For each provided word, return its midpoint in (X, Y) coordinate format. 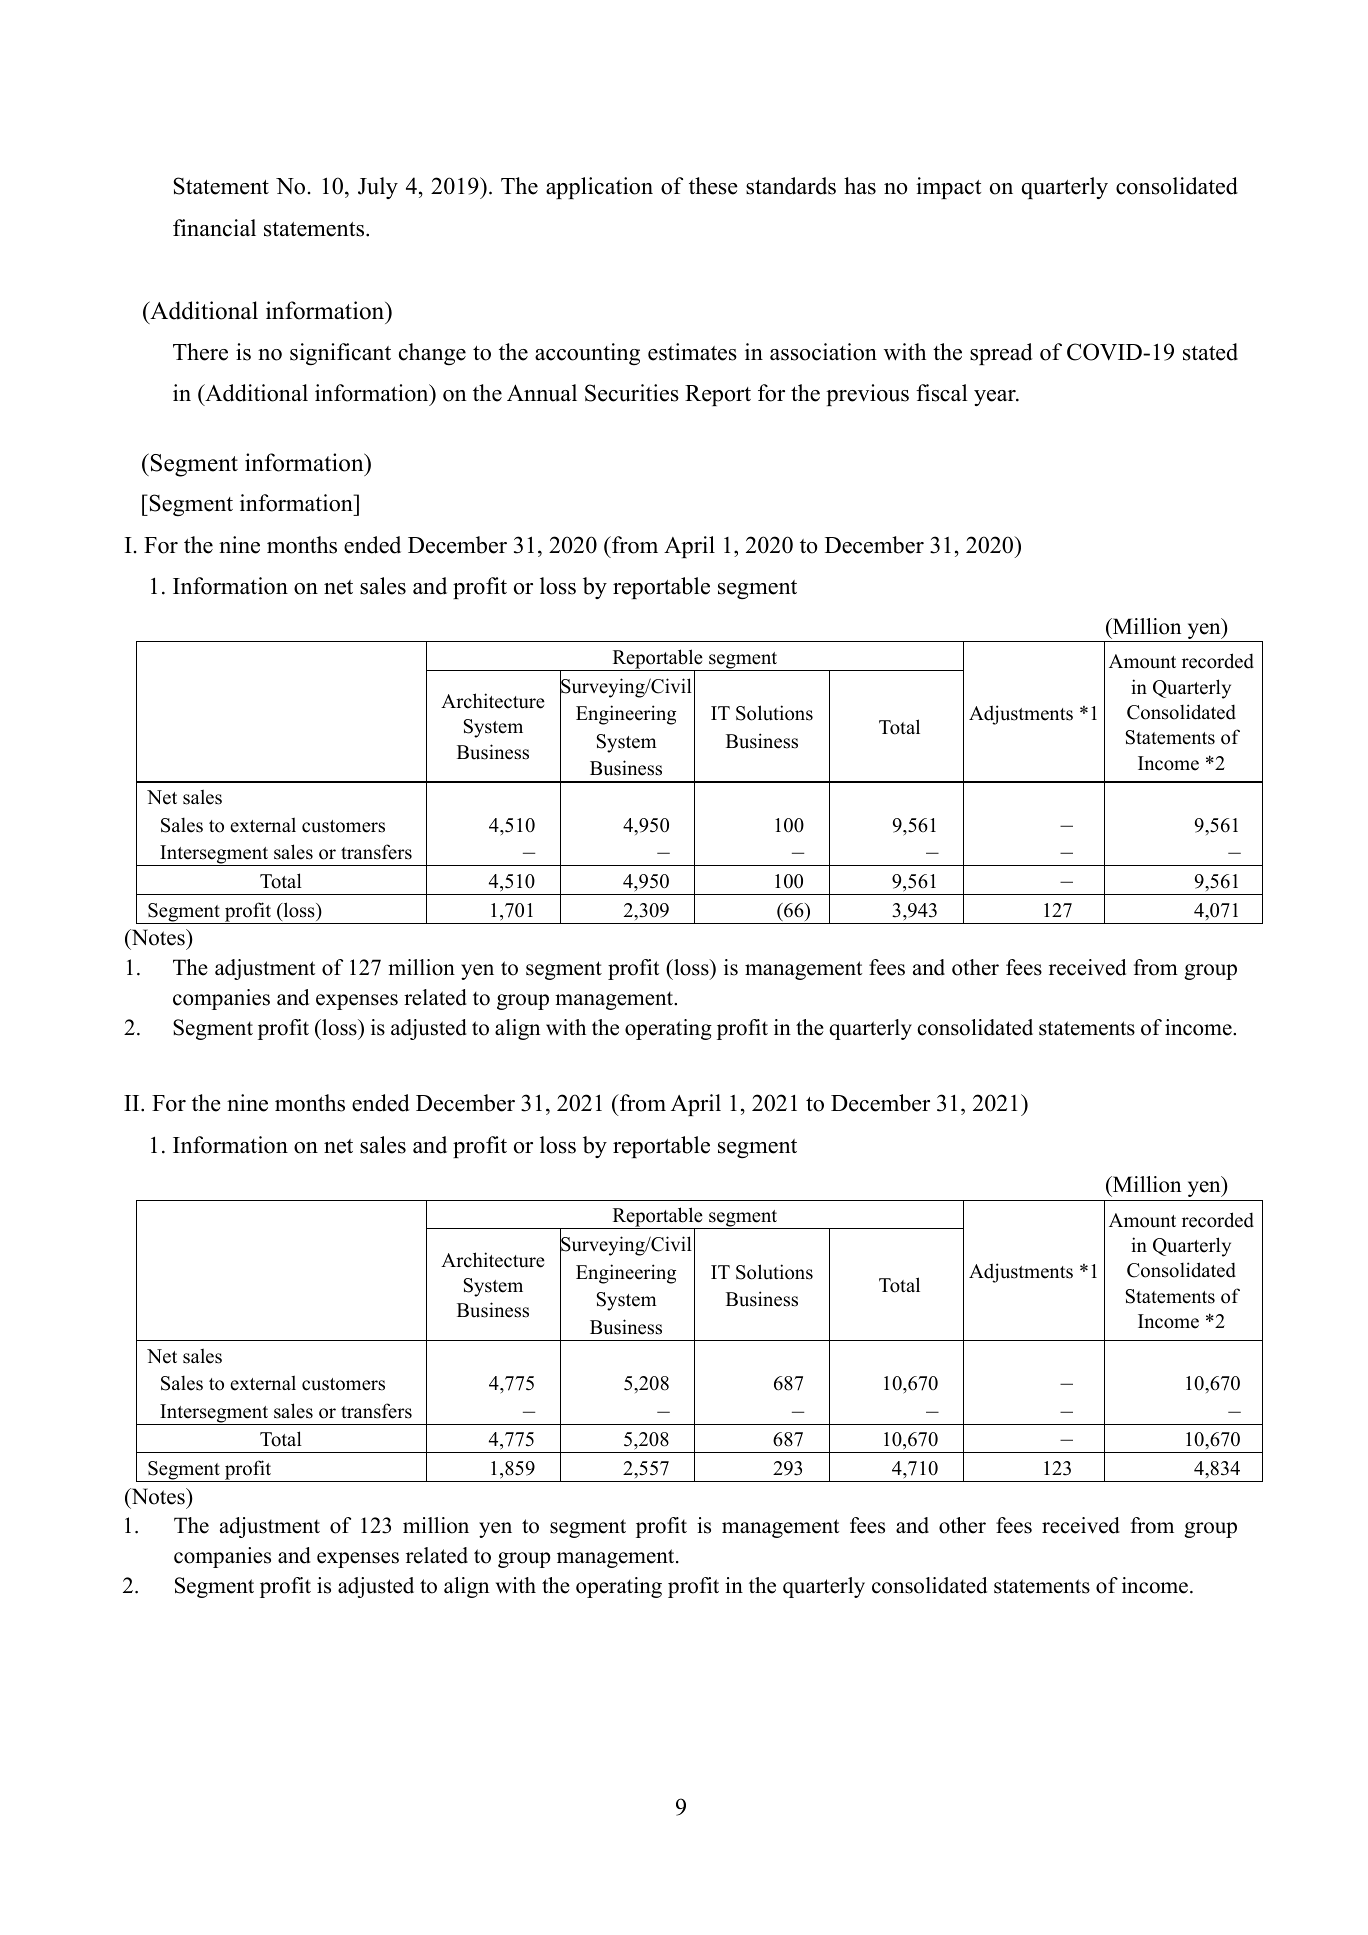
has (860, 186)
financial (214, 228)
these (713, 186)
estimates (692, 352)
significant (340, 354)
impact (948, 188)
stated (1210, 352)
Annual (542, 393)
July (378, 188)
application (599, 188)
